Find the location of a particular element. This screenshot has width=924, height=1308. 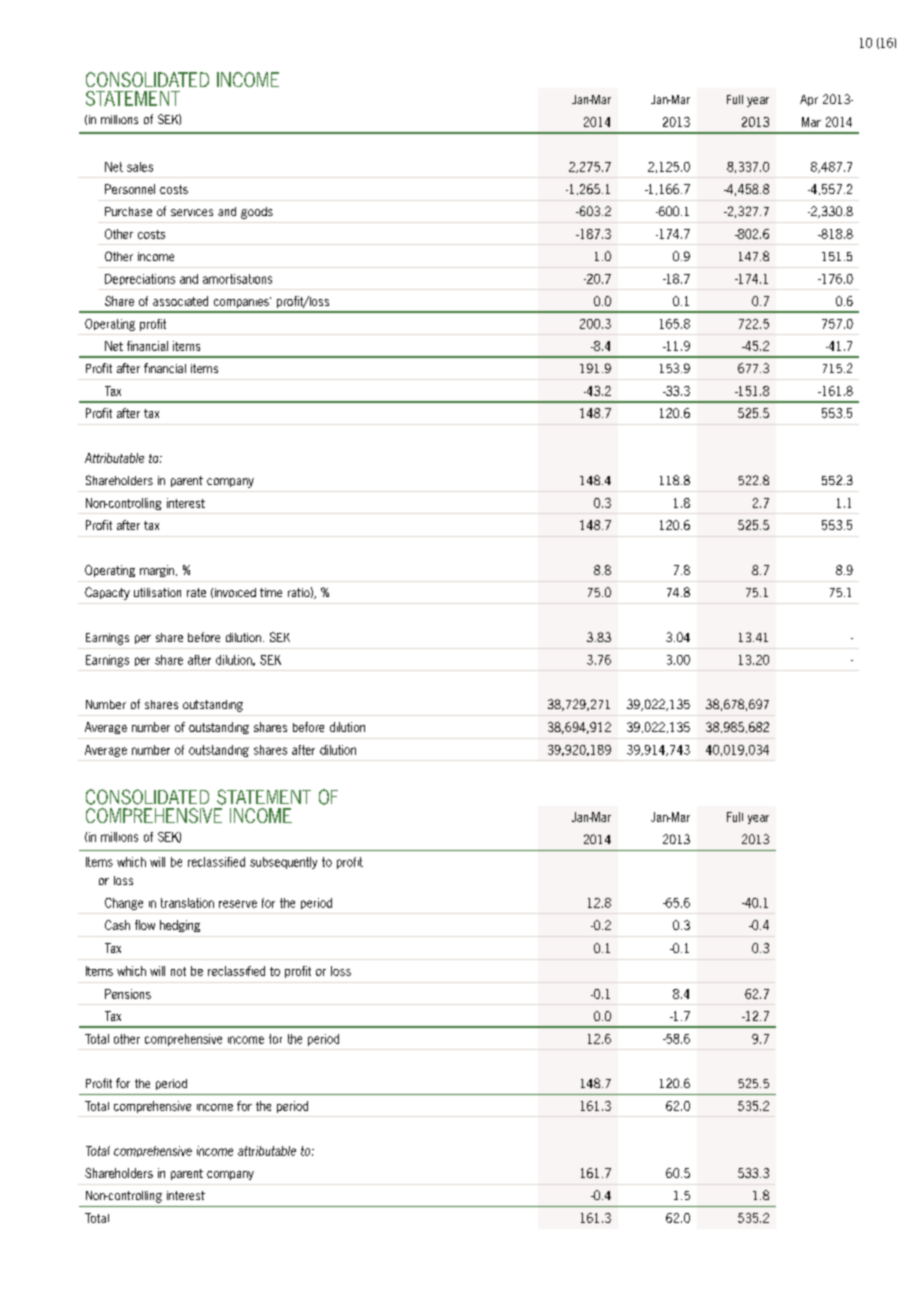

not is located at coordinates (178, 971).
